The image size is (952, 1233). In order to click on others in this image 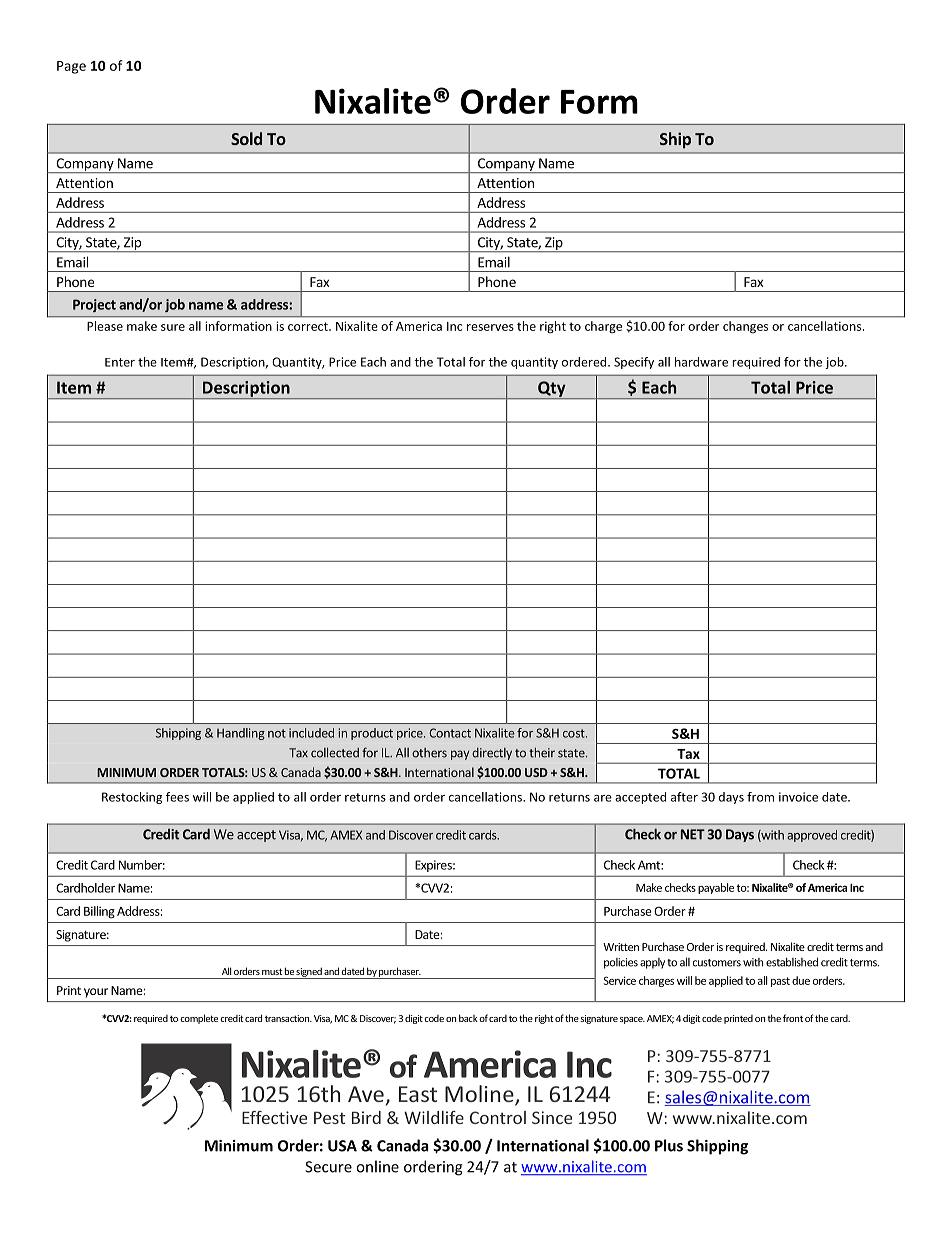, I will do `click(429, 753)`.
